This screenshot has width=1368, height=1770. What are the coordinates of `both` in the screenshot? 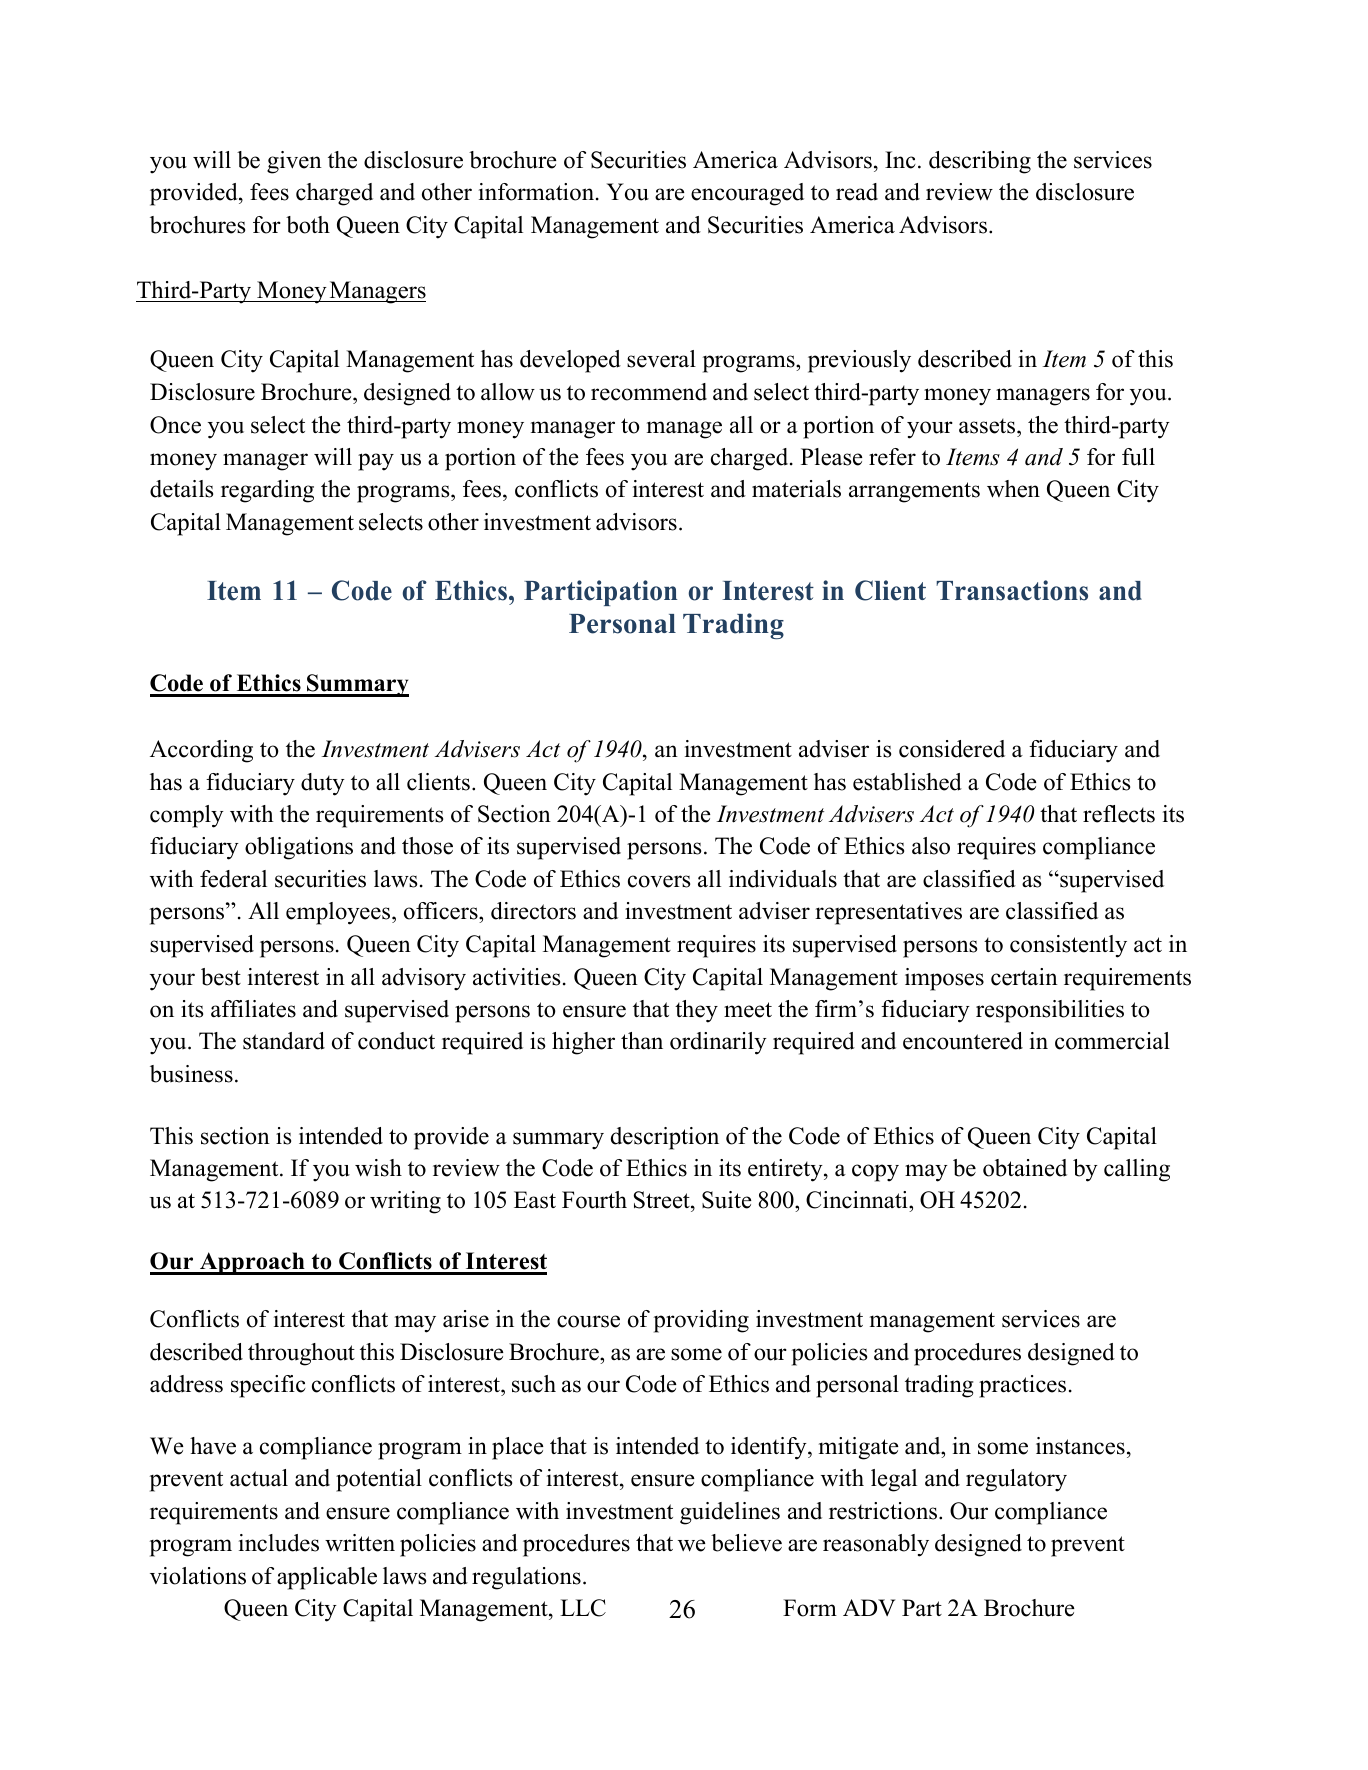 It's located at (308, 225).
